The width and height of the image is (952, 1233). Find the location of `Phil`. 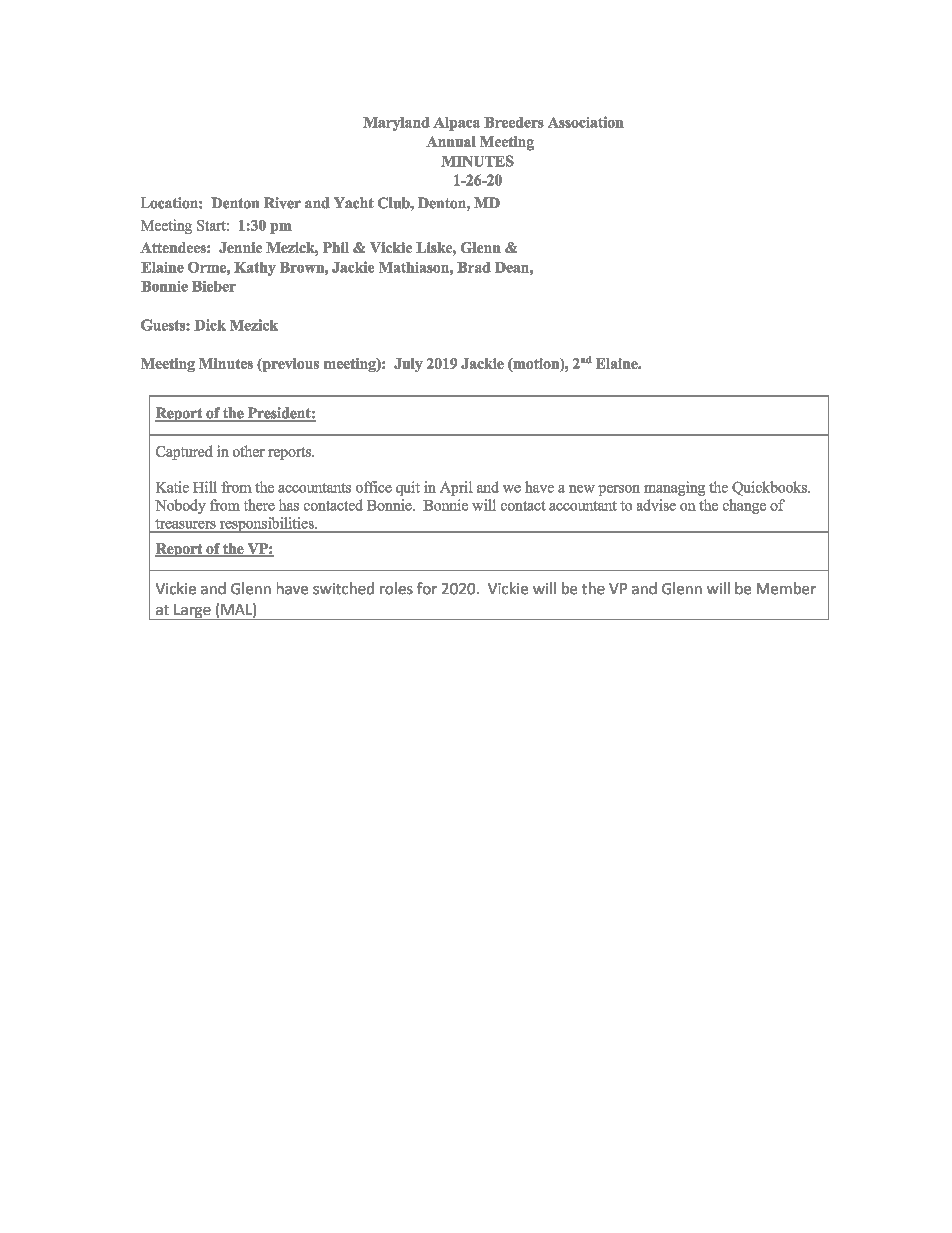

Phil is located at coordinates (336, 247).
